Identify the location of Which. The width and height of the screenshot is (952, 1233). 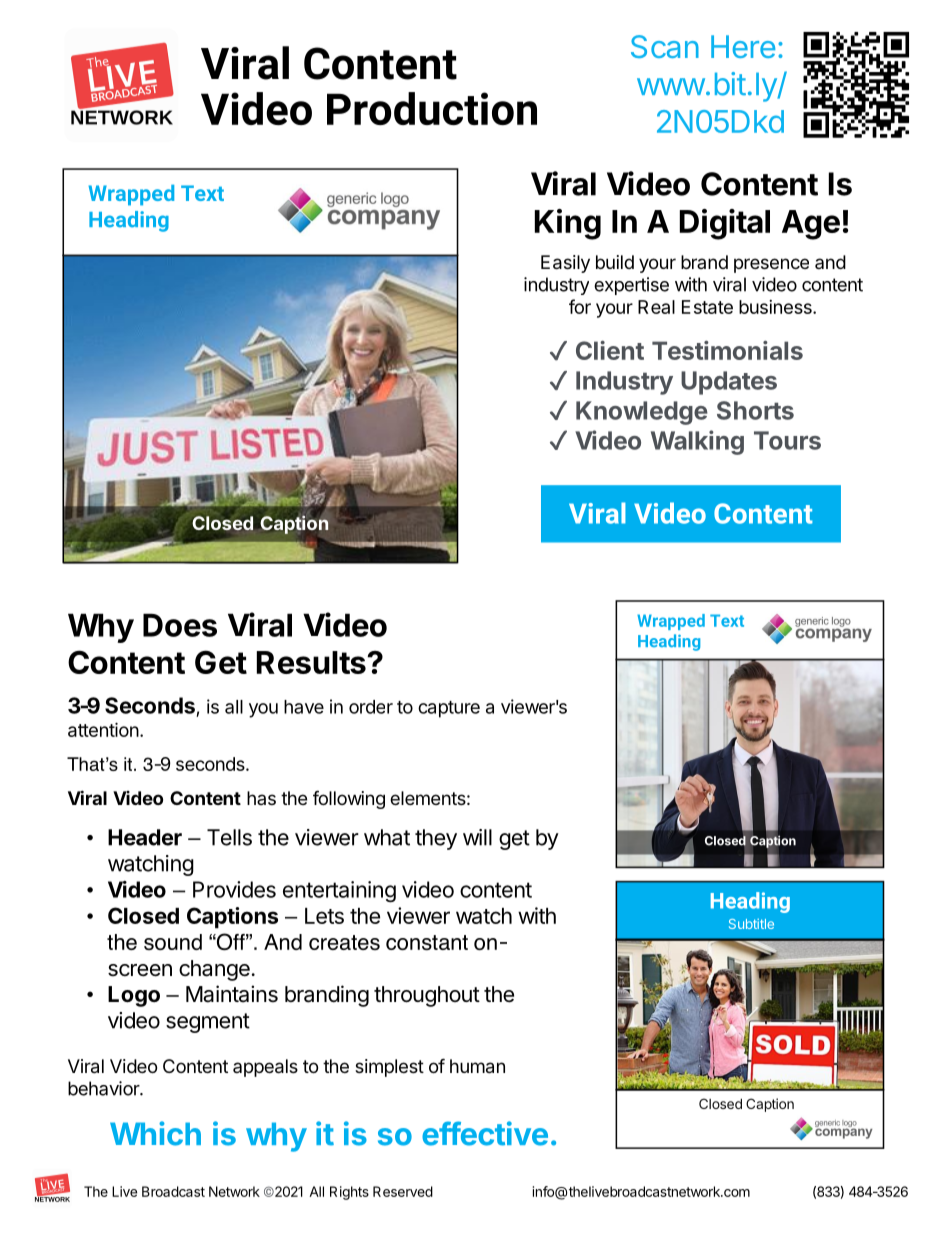
(155, 1133).
